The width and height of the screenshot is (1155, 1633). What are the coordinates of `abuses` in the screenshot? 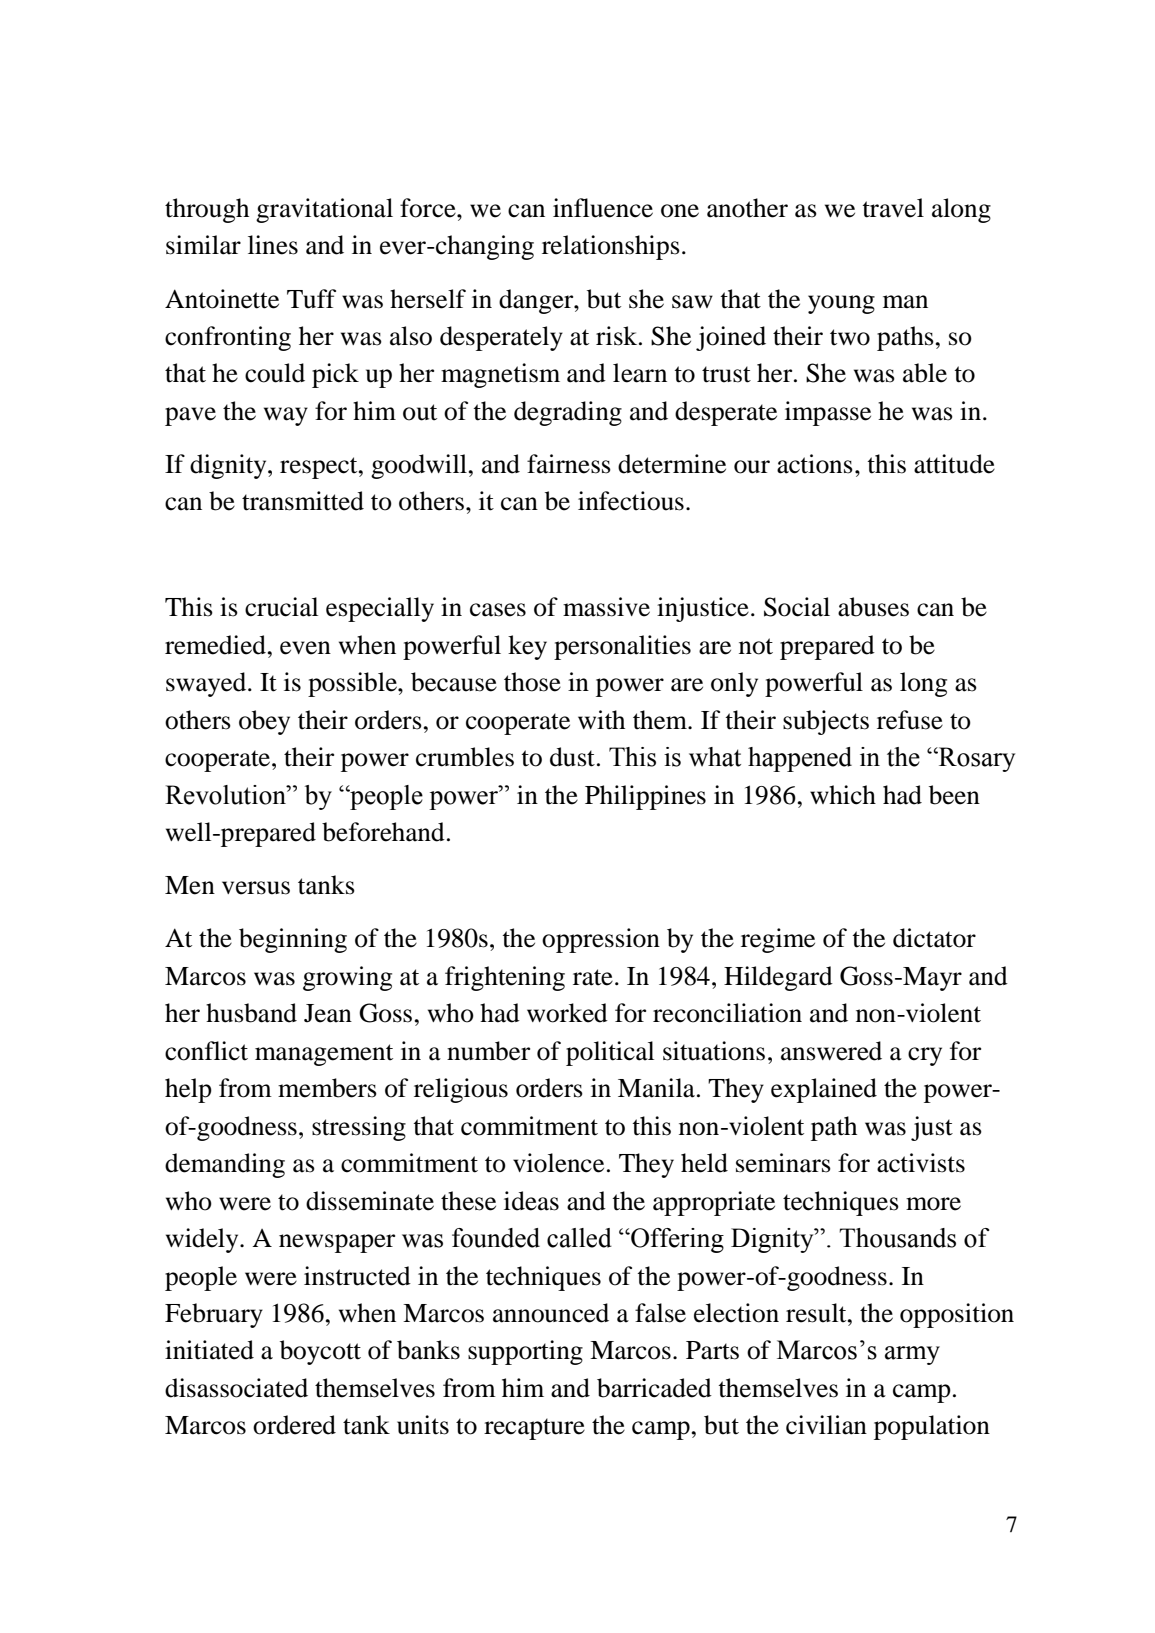 It's located at (873, 607).
